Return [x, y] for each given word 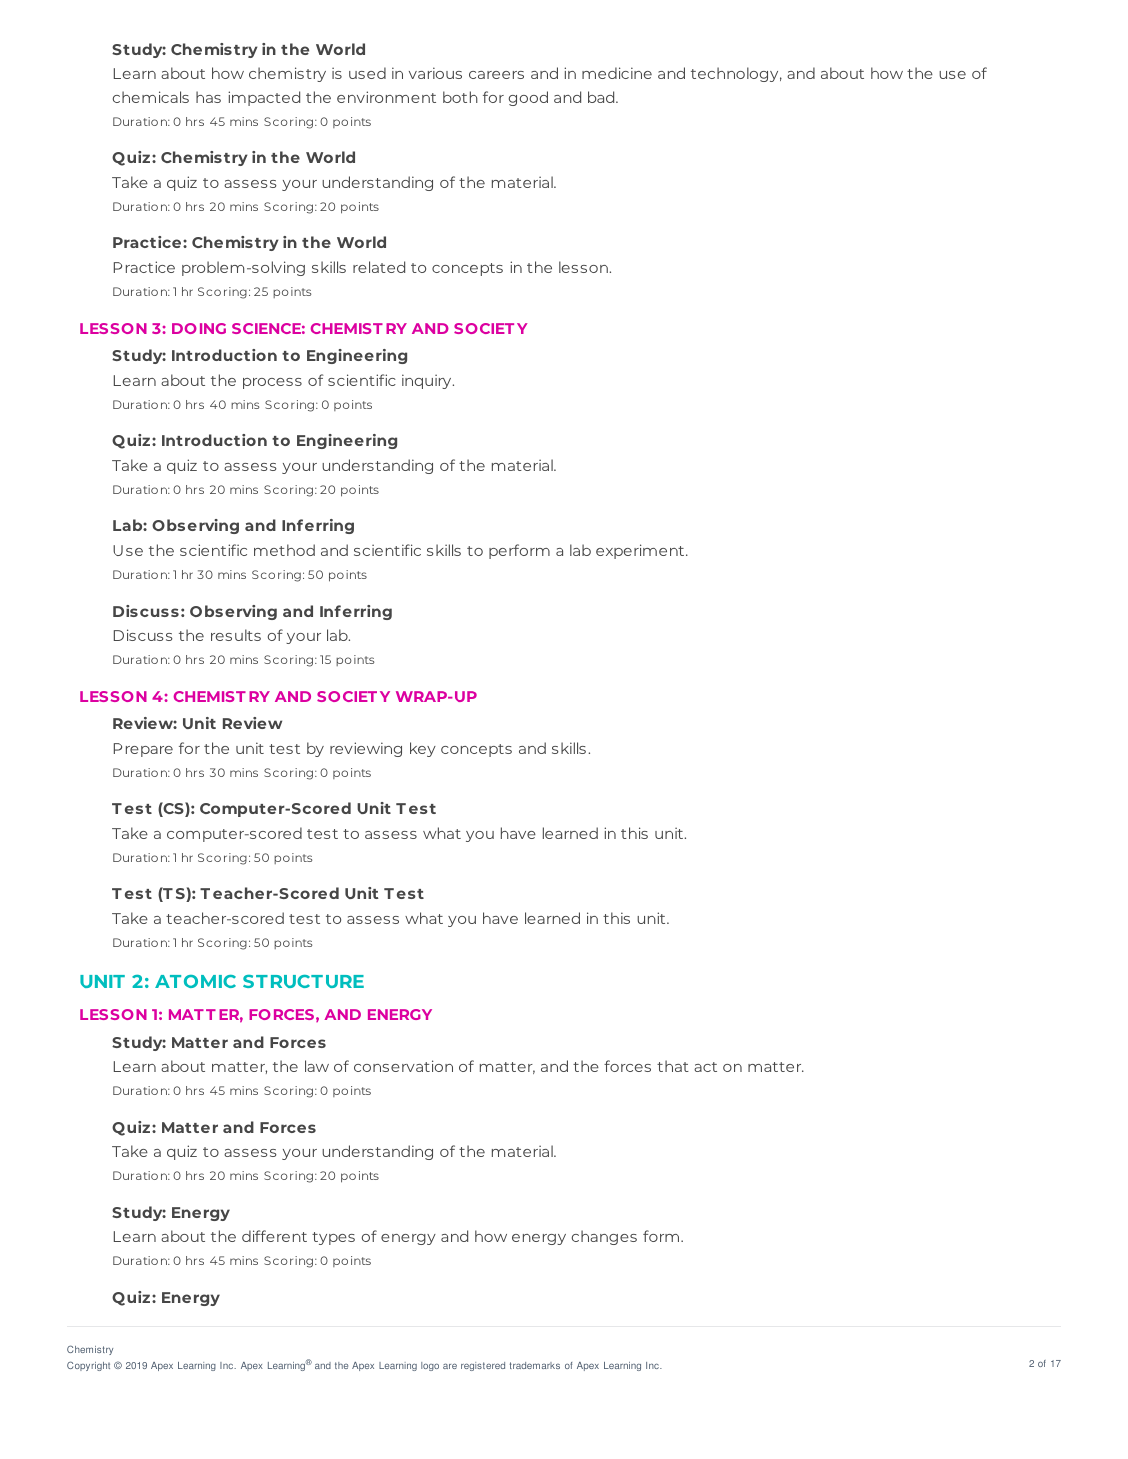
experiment [641, 551]
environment [386, 97]
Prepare [143, 750]
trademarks [535, 1365]
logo [430, 1366]
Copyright [88, 1366]
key [423, 749]
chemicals [151, 97]
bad [602, 97]
